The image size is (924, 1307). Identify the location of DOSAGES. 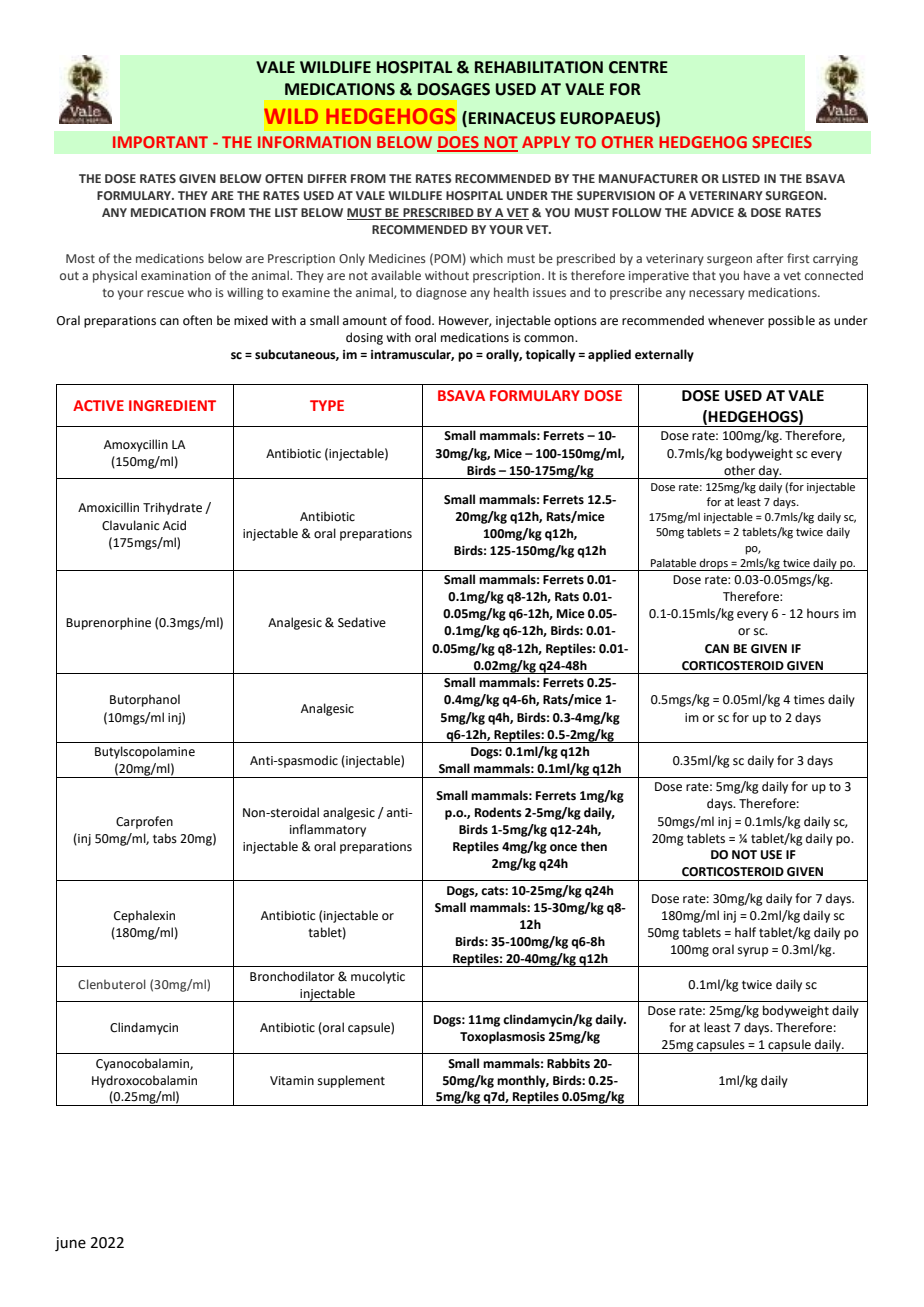
(454, 89).
